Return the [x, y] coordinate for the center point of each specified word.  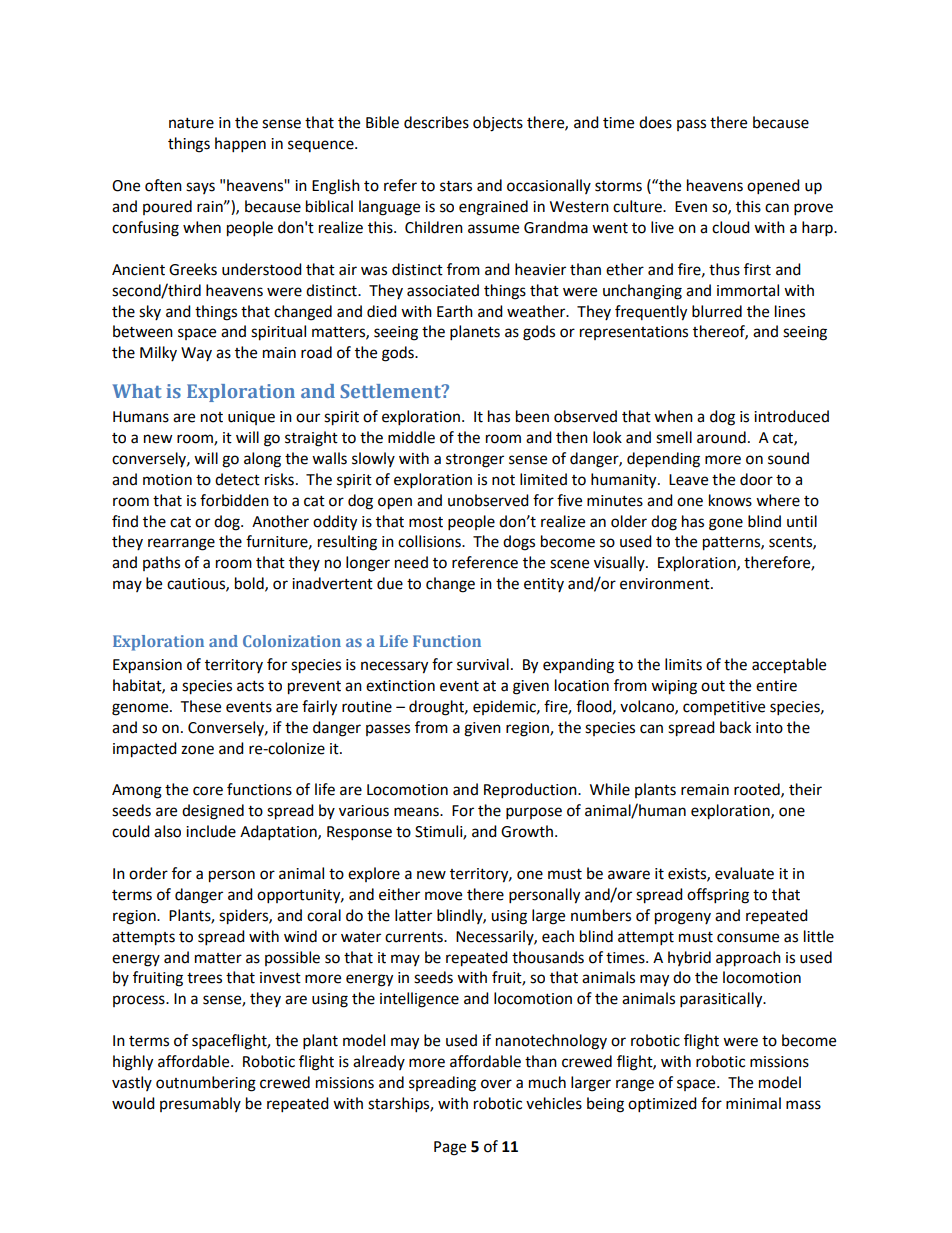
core [208, 791]
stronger [475, 461]
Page [450, 1148]
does [655, 122]
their [805, 789]
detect [237, 479]
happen [240, 145]
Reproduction [531, 791]
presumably [200, 1104]
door [756, 479]
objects [498, 124]
